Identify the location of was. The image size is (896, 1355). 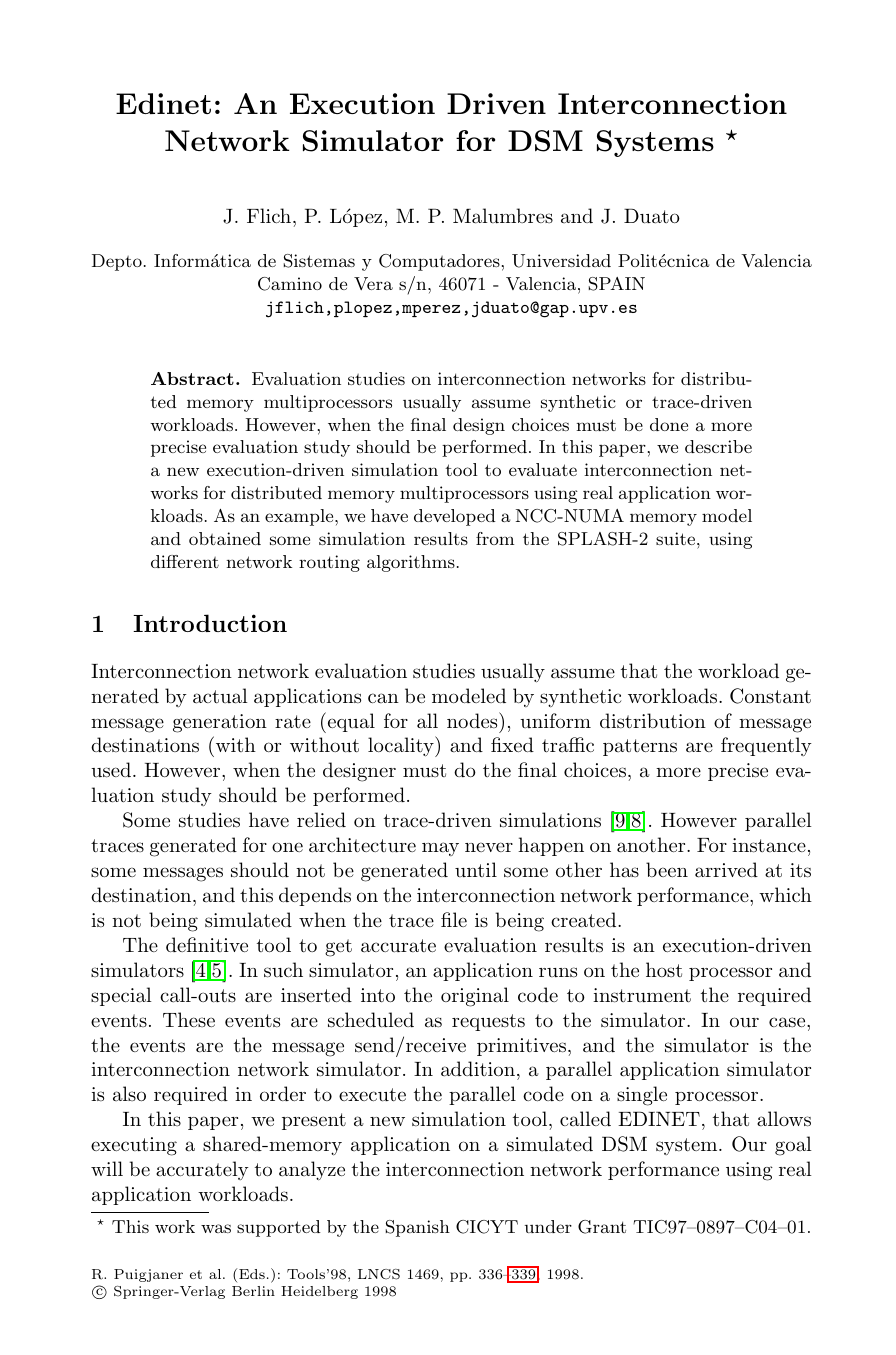
(216, 1228).
